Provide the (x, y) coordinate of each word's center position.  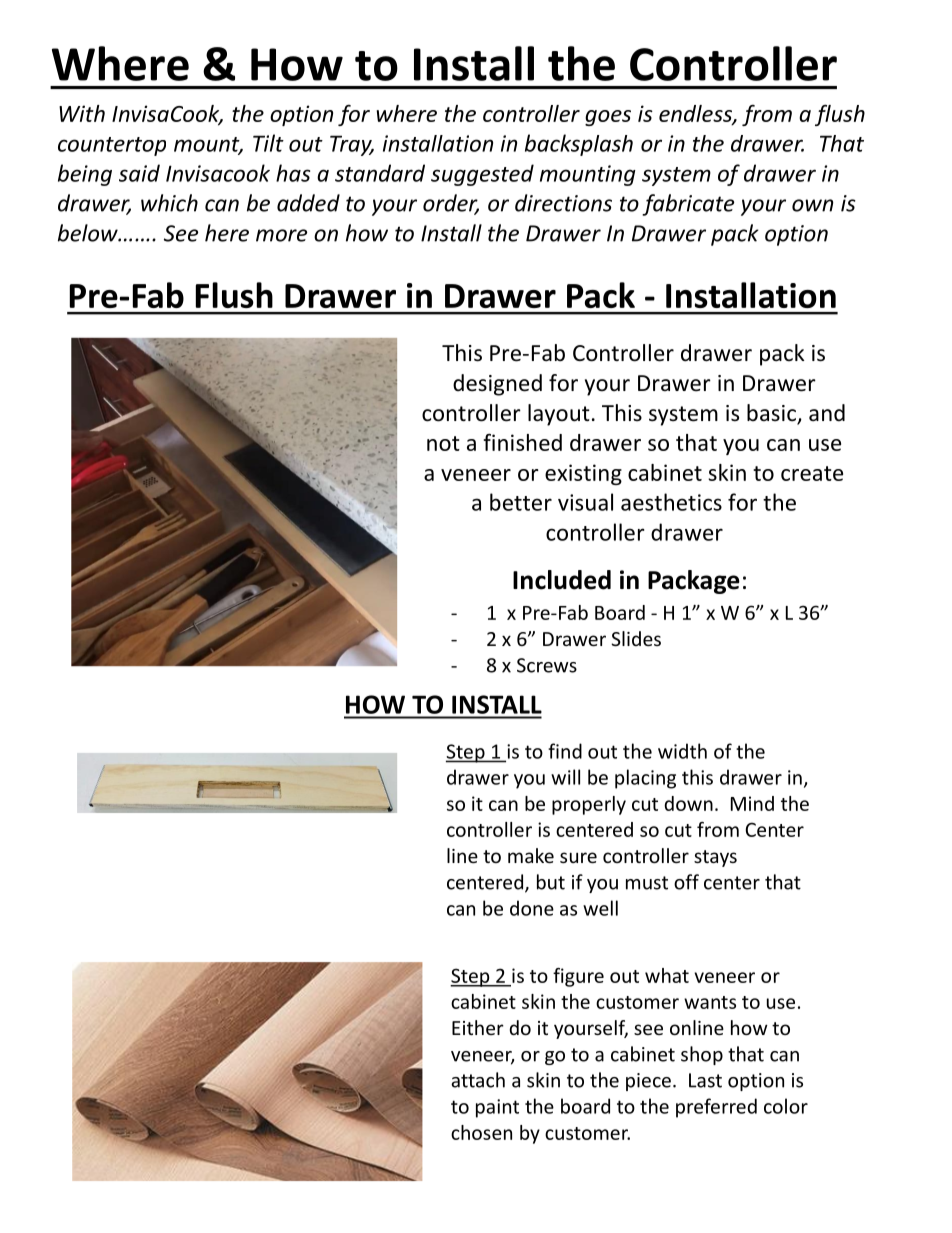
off (686, 882)
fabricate (688, 205)
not (443, 443)
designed (497, 385)
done (532, 908)
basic (772, 414)
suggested (482, 175)
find (565, 751)
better (521, 502)
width (682, 751)
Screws (547, 665)
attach (478, 1080)
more (281, 235)
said (139, 173)
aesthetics (671, 502)
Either (478, 1027)
